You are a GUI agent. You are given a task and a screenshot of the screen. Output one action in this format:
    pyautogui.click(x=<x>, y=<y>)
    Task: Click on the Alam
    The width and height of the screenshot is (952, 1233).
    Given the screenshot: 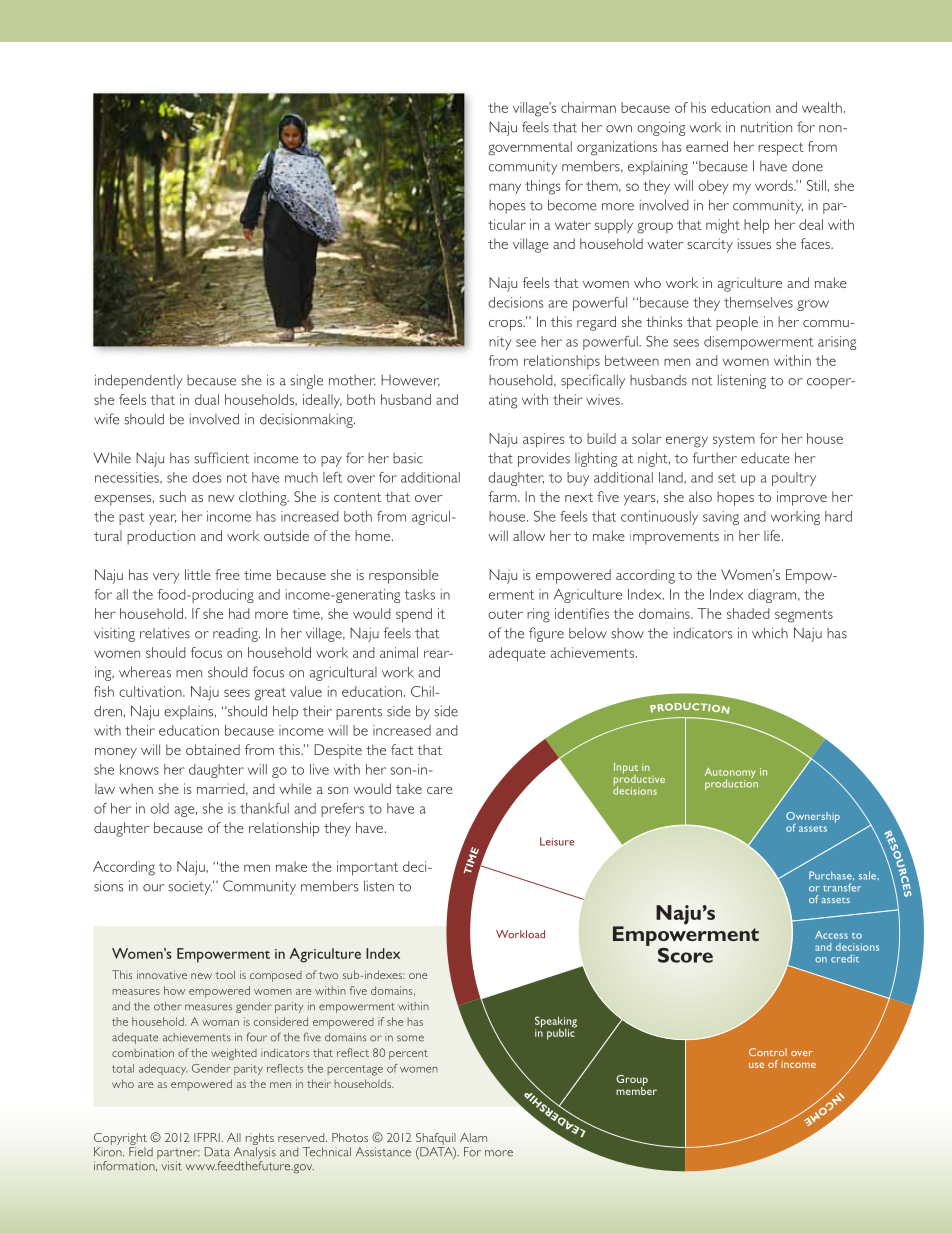 What is the action you would take?
    pyautogui.click(x=473, y=1137)
